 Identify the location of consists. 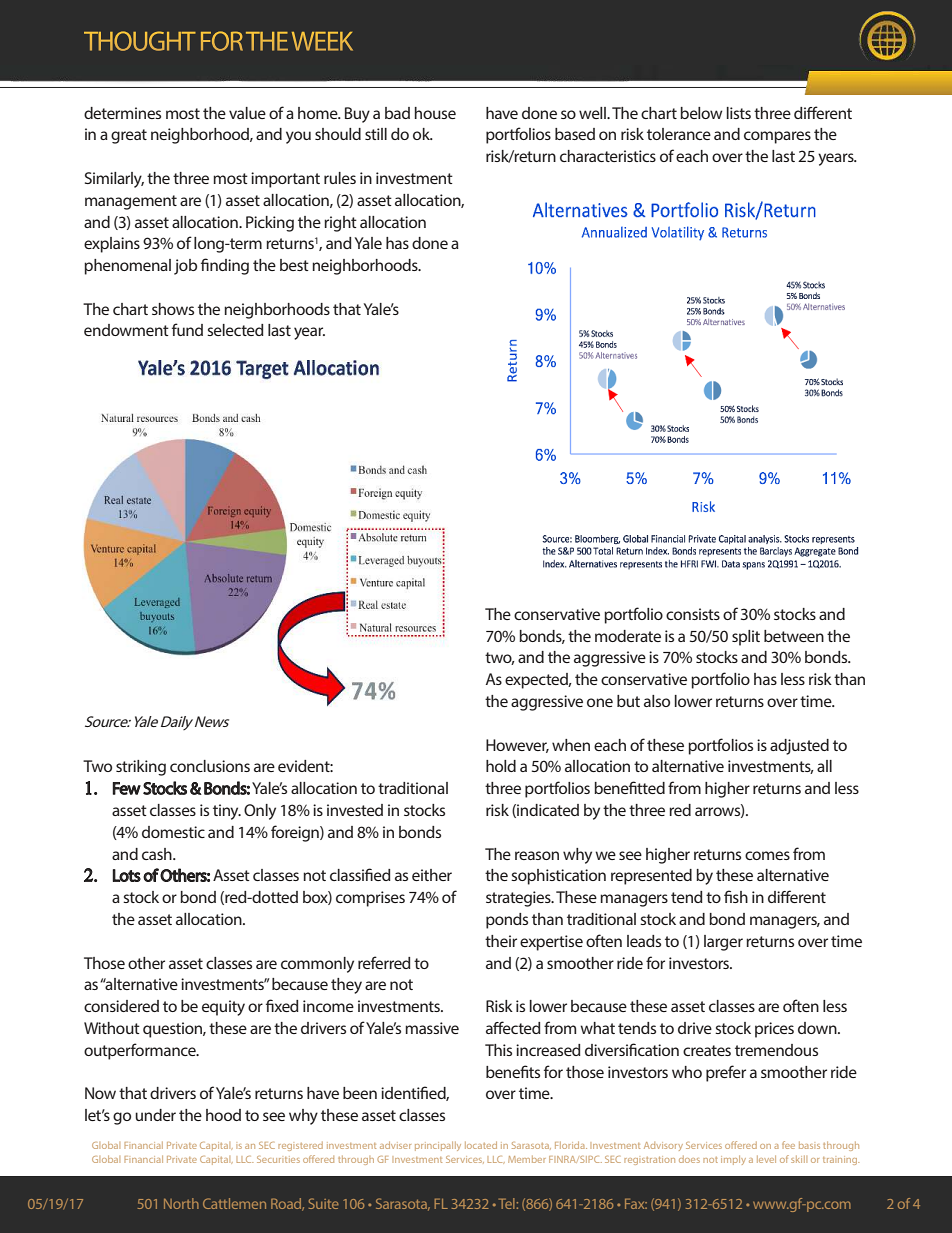
(693, 614).
